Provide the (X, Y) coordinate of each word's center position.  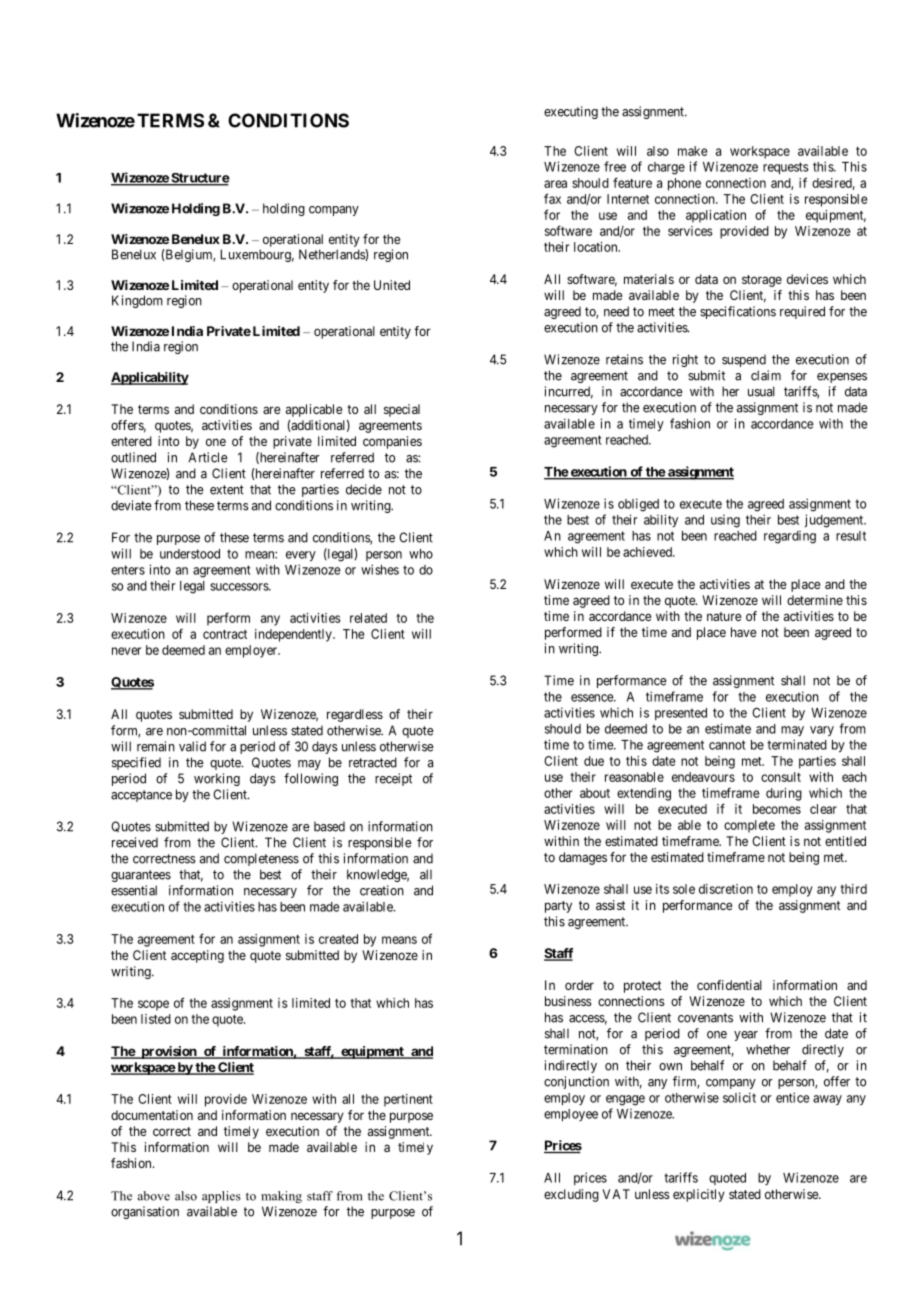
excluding (571, 1195)
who (421, 554)
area (555, 184)
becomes (777, 809)
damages (583, 858)
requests (786, 168)
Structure (199, 179)
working (217, 779)
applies (221, 1197)
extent (227, 490)
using (725, 521)
